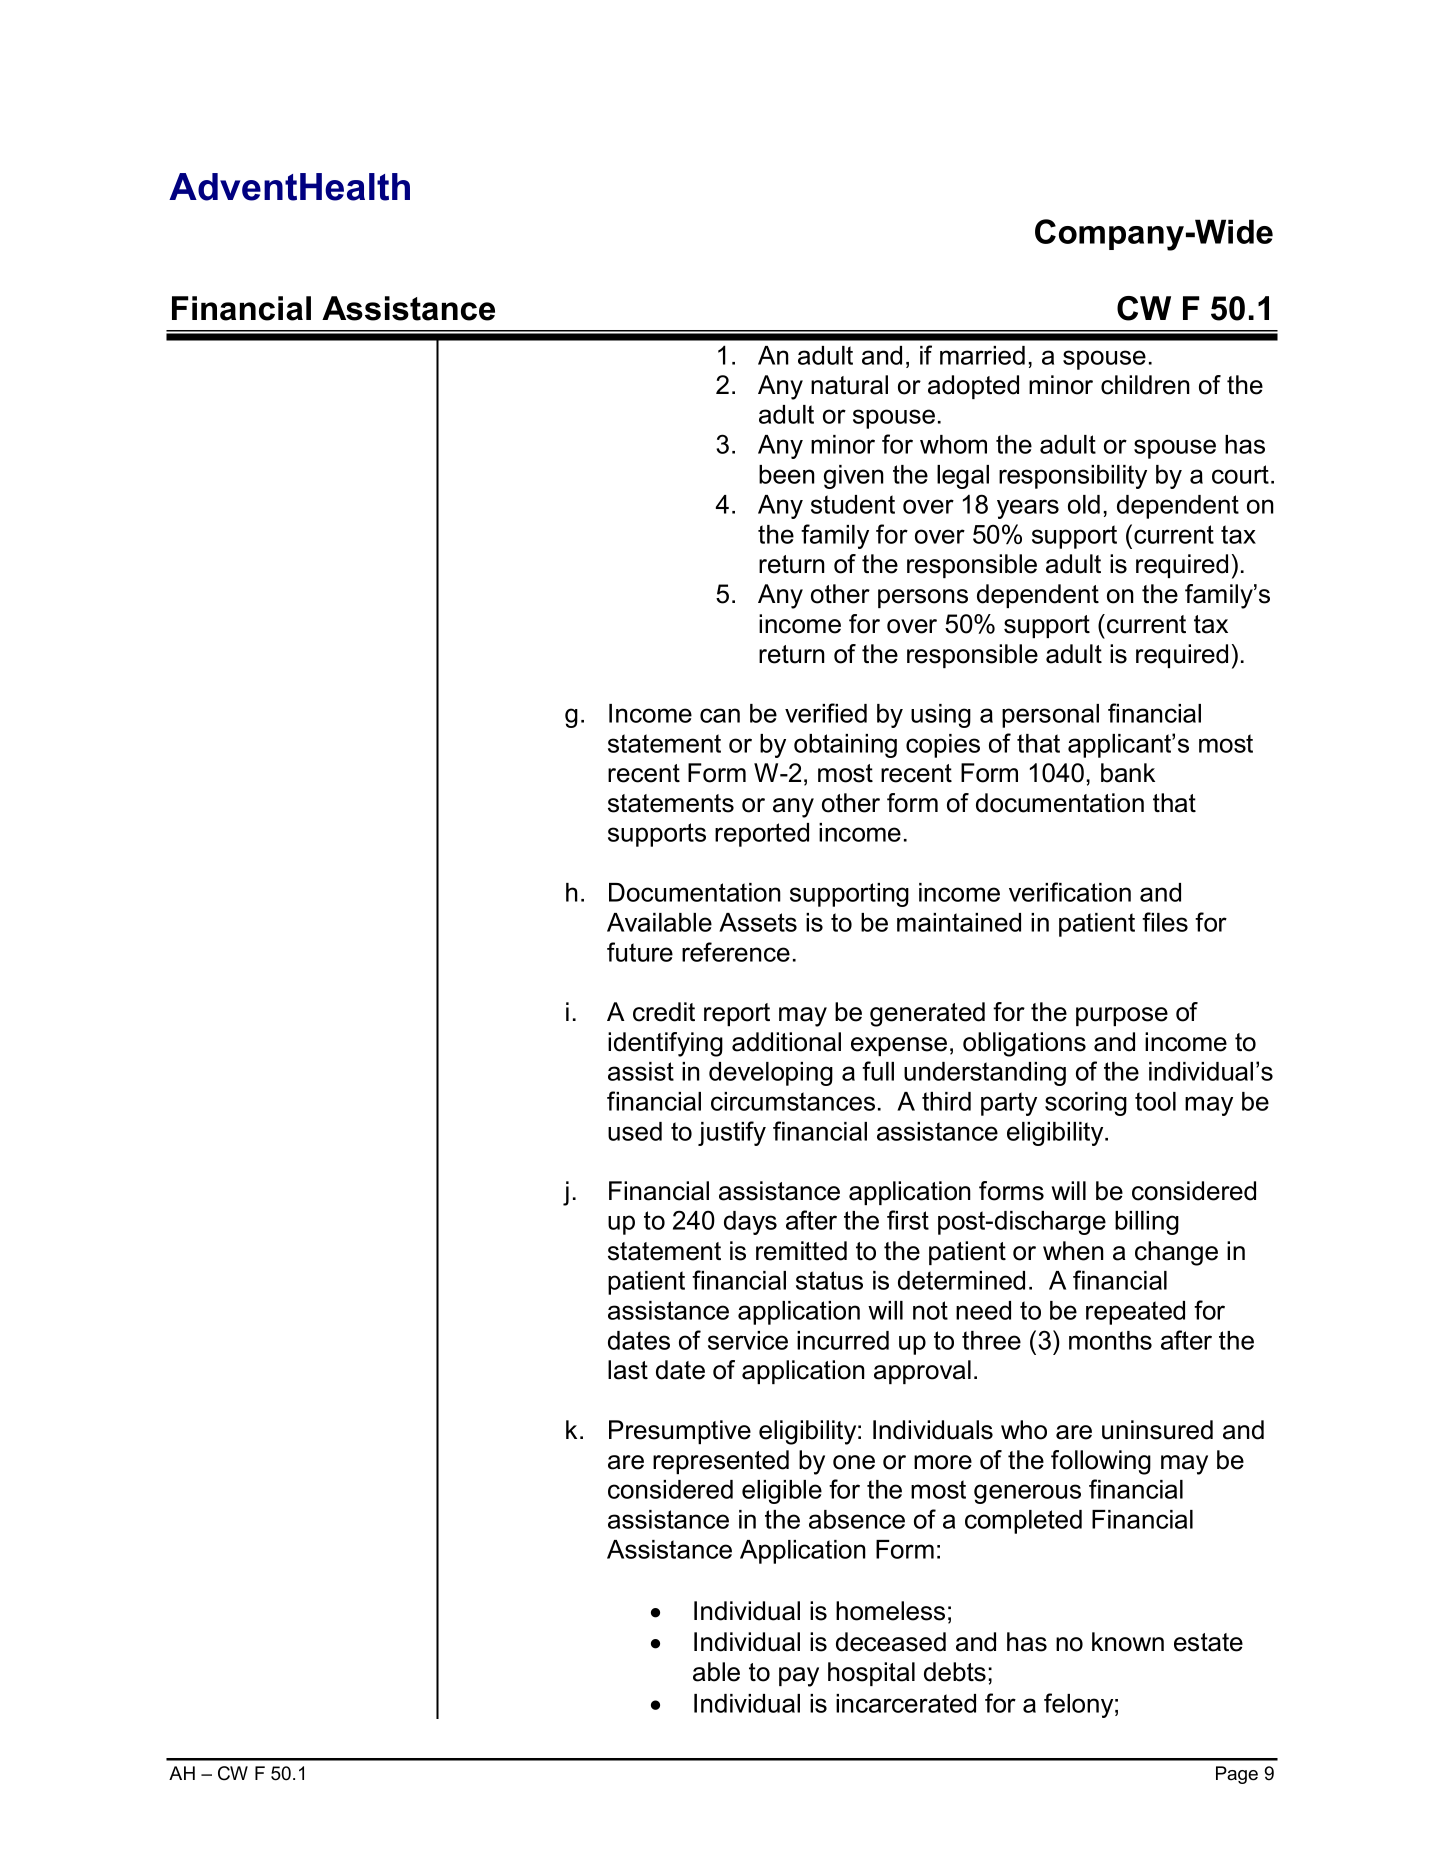 Image resolution: width=1444 pixels, height=1869 pixels. I want to click on Assets, so click(758, 922).
